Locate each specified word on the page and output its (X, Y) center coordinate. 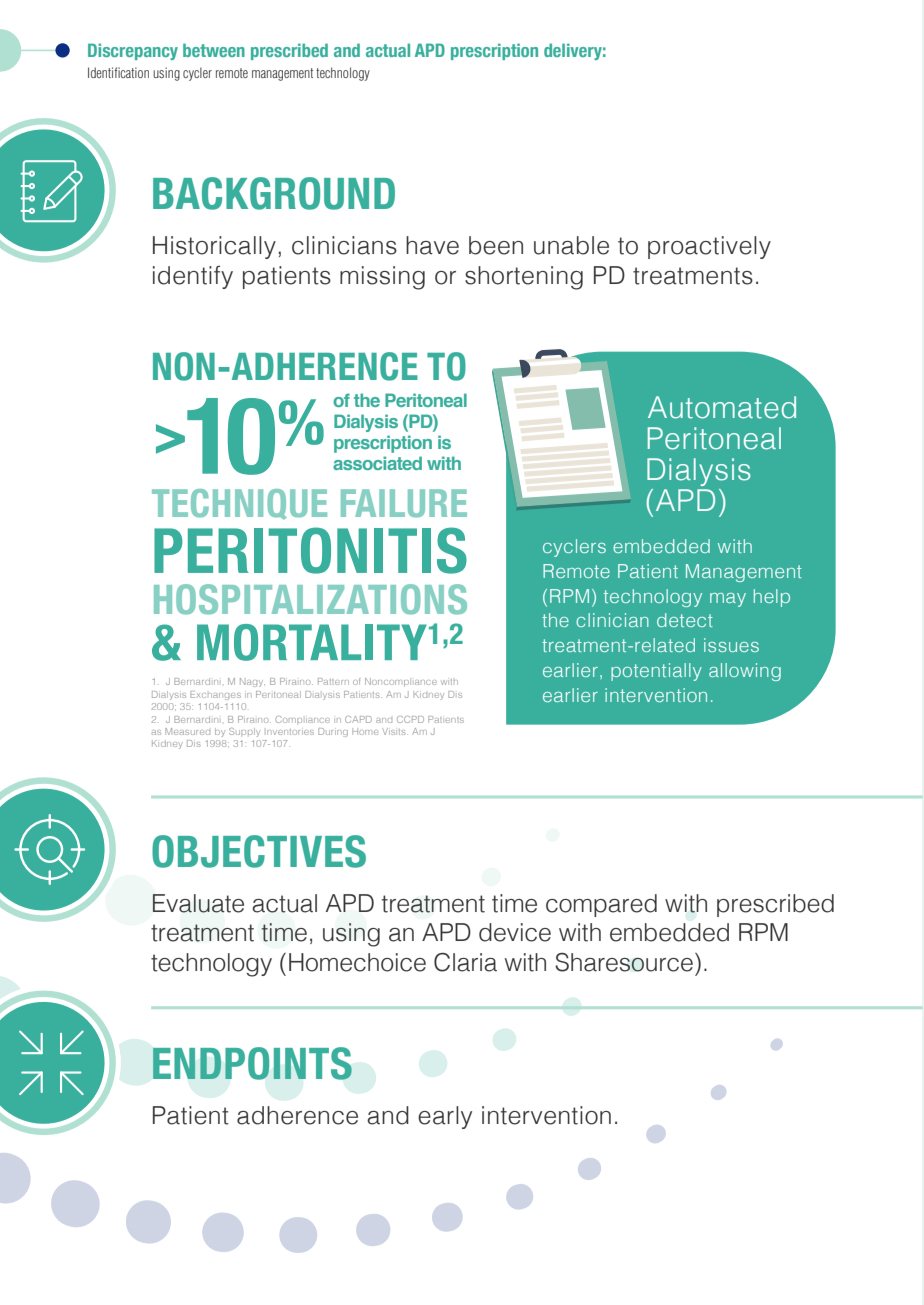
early (445, 1117)
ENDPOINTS (252, 1063)
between (214, 50)
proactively (709, 247)
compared (601, 905)
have (432, 245)
